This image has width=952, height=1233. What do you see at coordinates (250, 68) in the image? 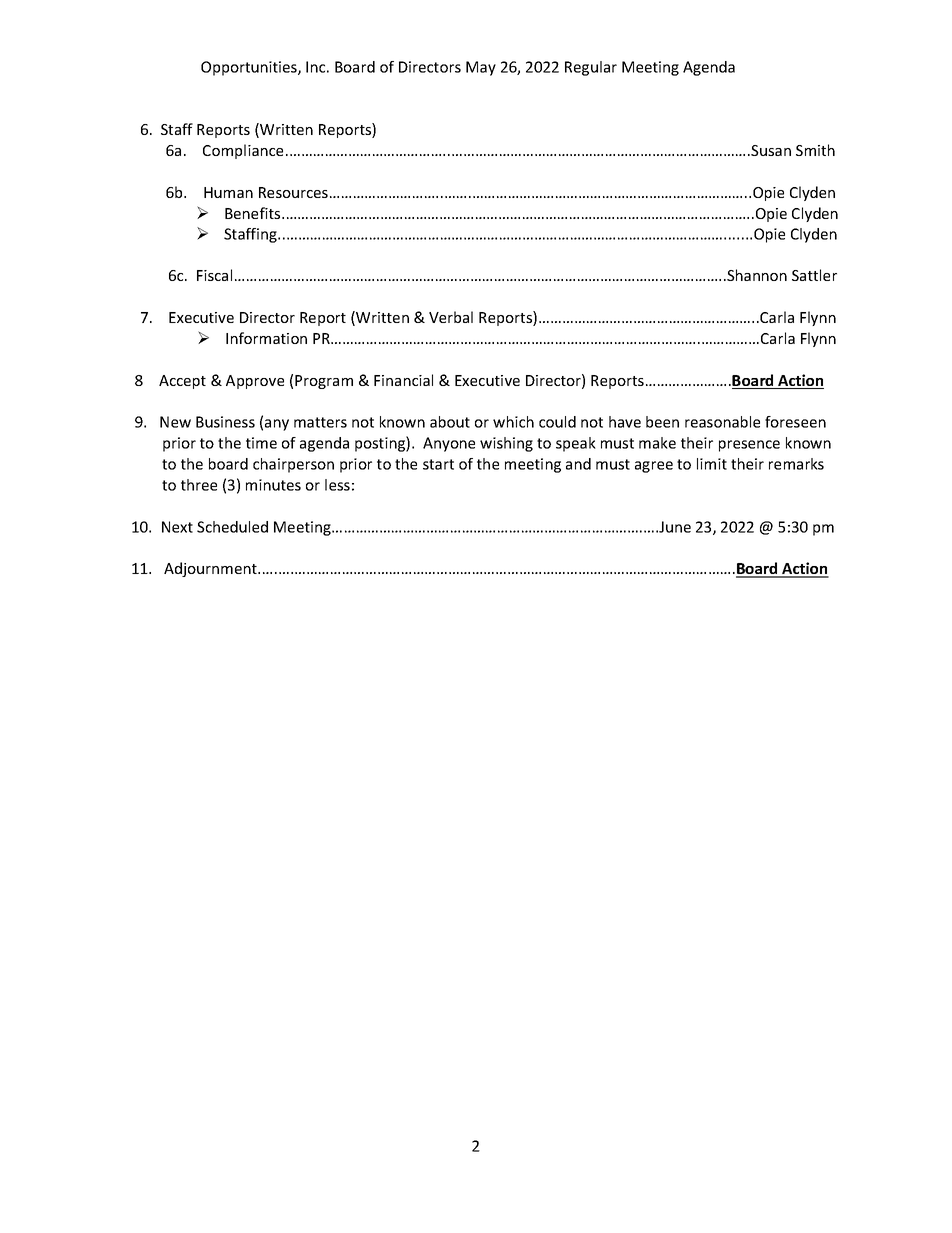
I see `Opportunities` at bounding box center [250, 68].
